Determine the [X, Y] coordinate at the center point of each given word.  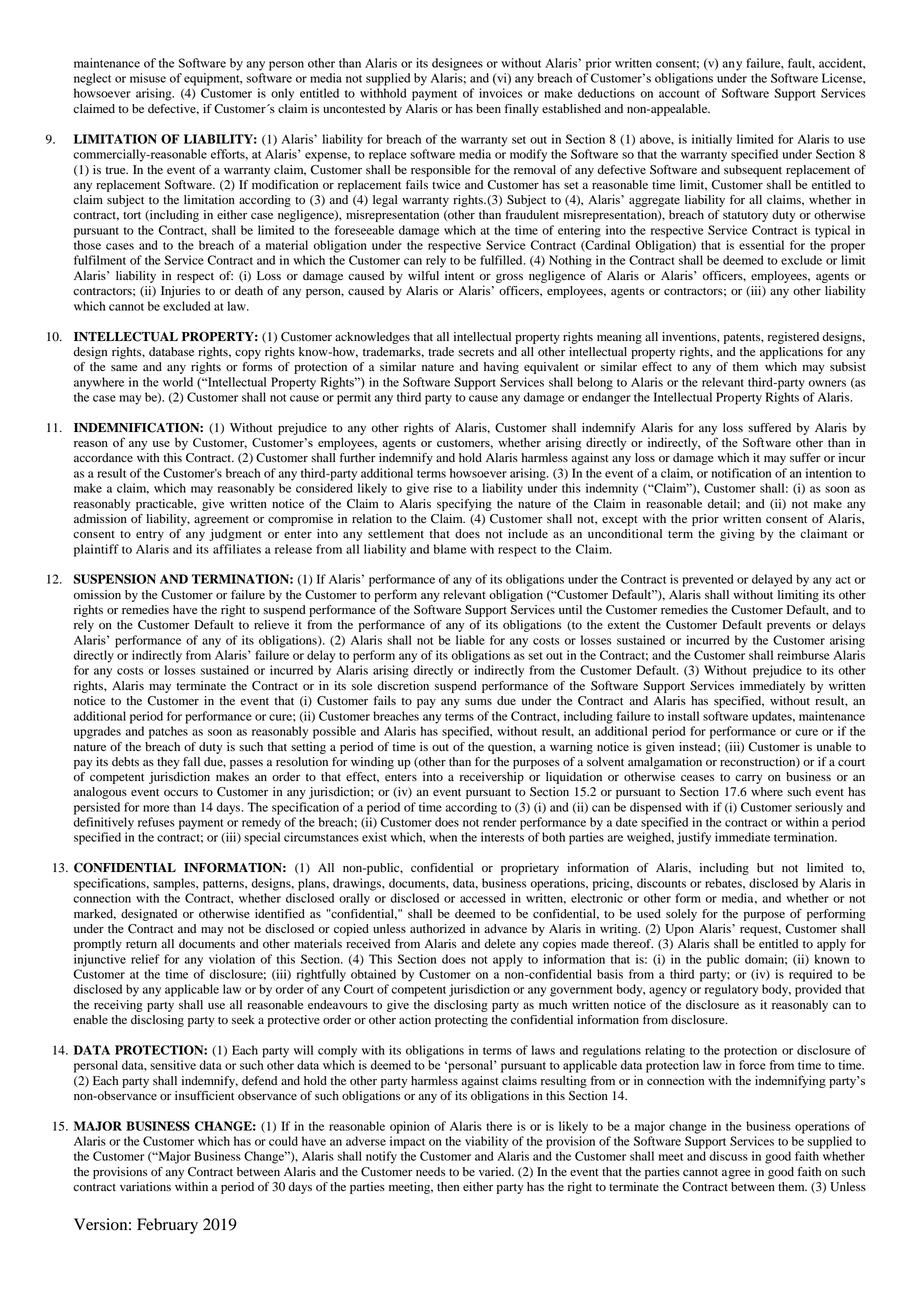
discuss [728, 1156]
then [448, 1186]
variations [145, 1187]
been [488, 108]
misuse [148, 78]
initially [712, 140]
